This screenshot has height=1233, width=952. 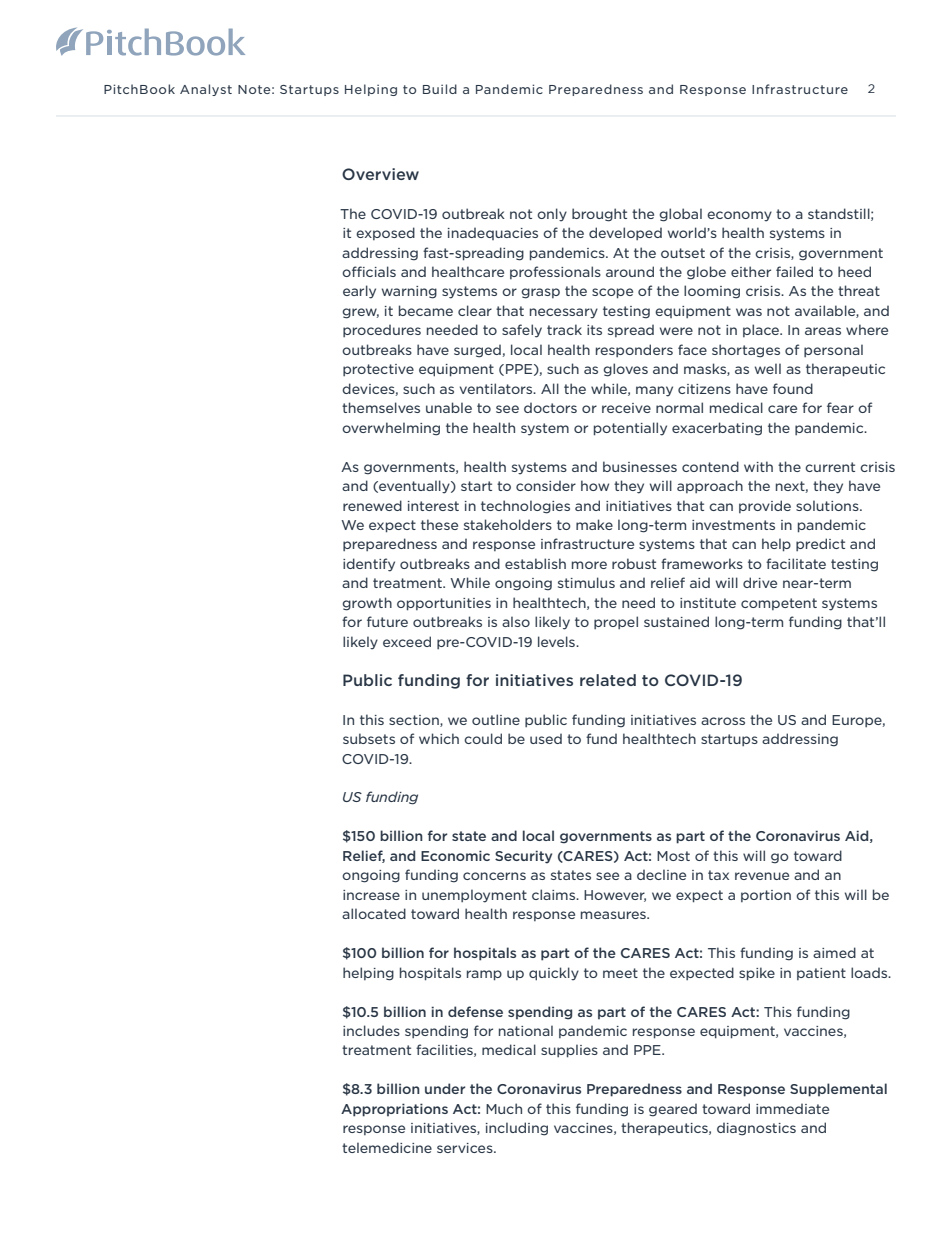 What do you see at coordinates (523, 857) in the screenshot?
I see `Security` at bounding box center [523, 857].
